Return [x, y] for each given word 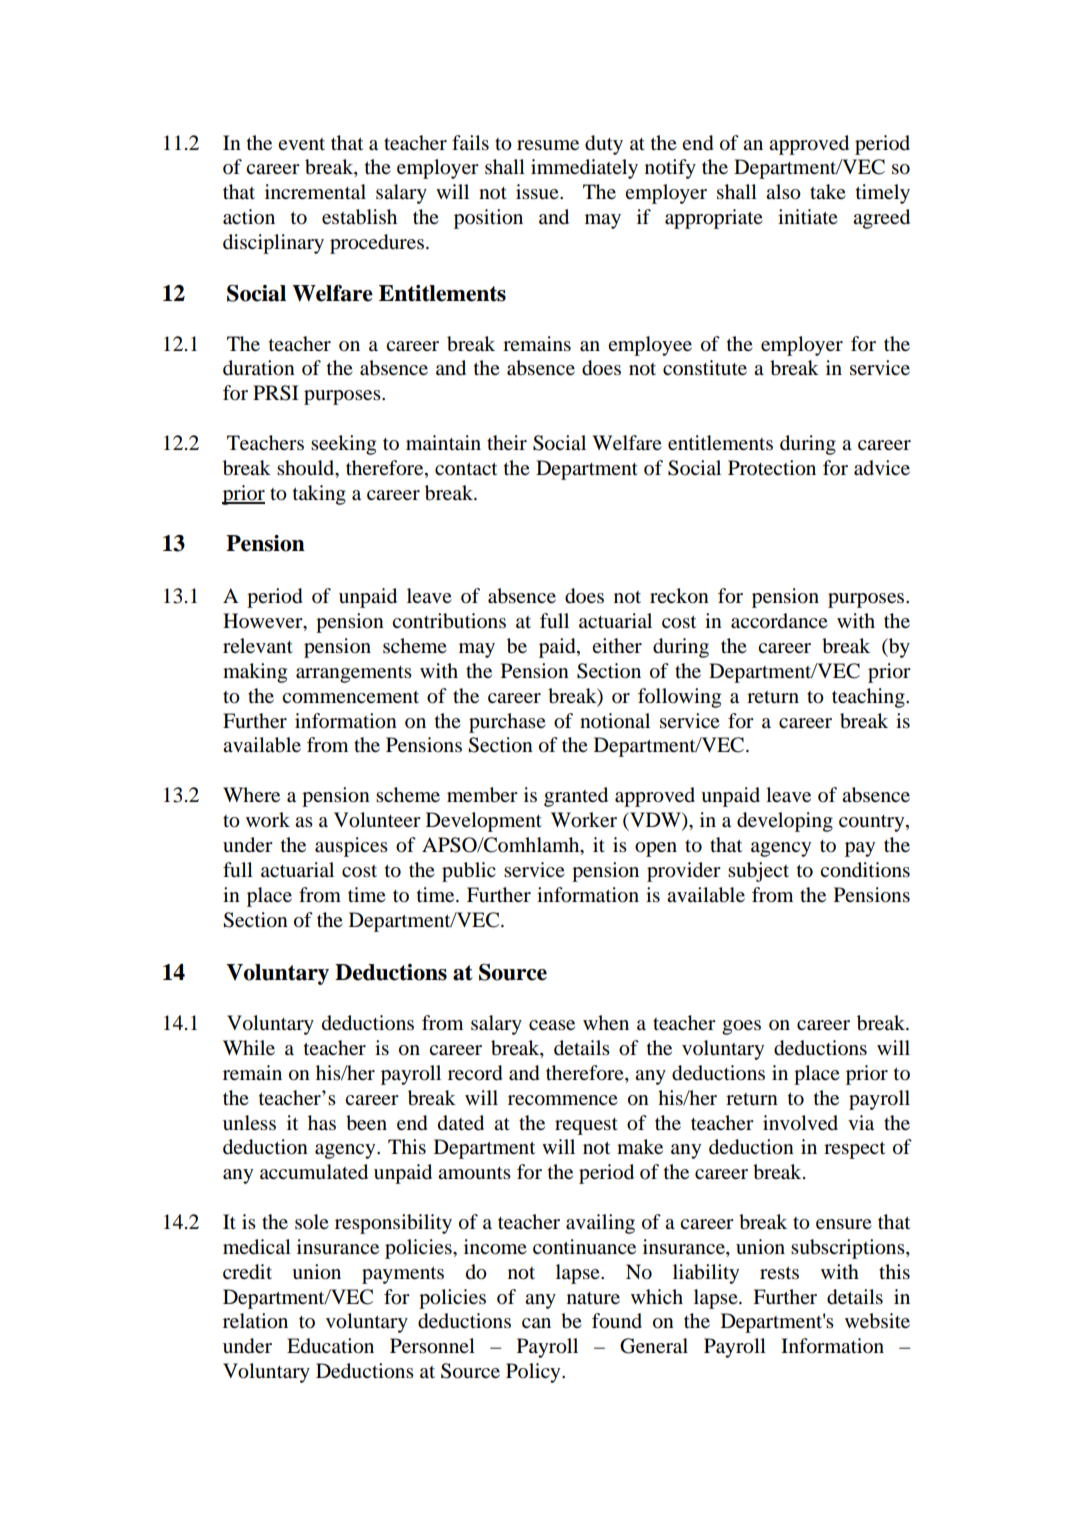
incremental [315, 192]
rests [779, 1273]
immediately [584, 169]
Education [330, 1346]
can [536, 1323]
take [828, 192]
